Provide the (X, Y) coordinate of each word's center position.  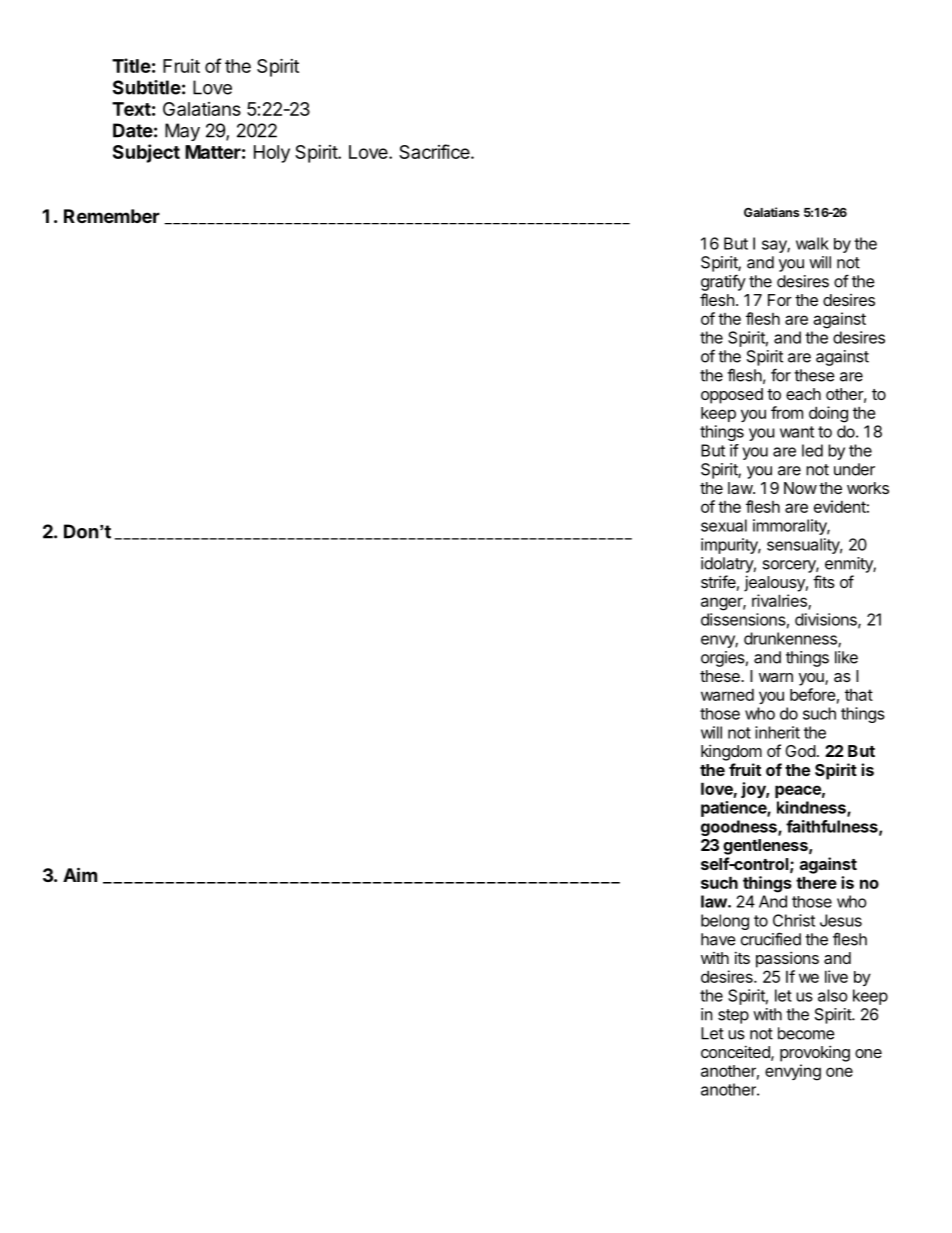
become (806, 1033)
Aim (80, 874)
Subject (146, 153)
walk (812, 243)
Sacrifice (435, 151)
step (733, 1016)
